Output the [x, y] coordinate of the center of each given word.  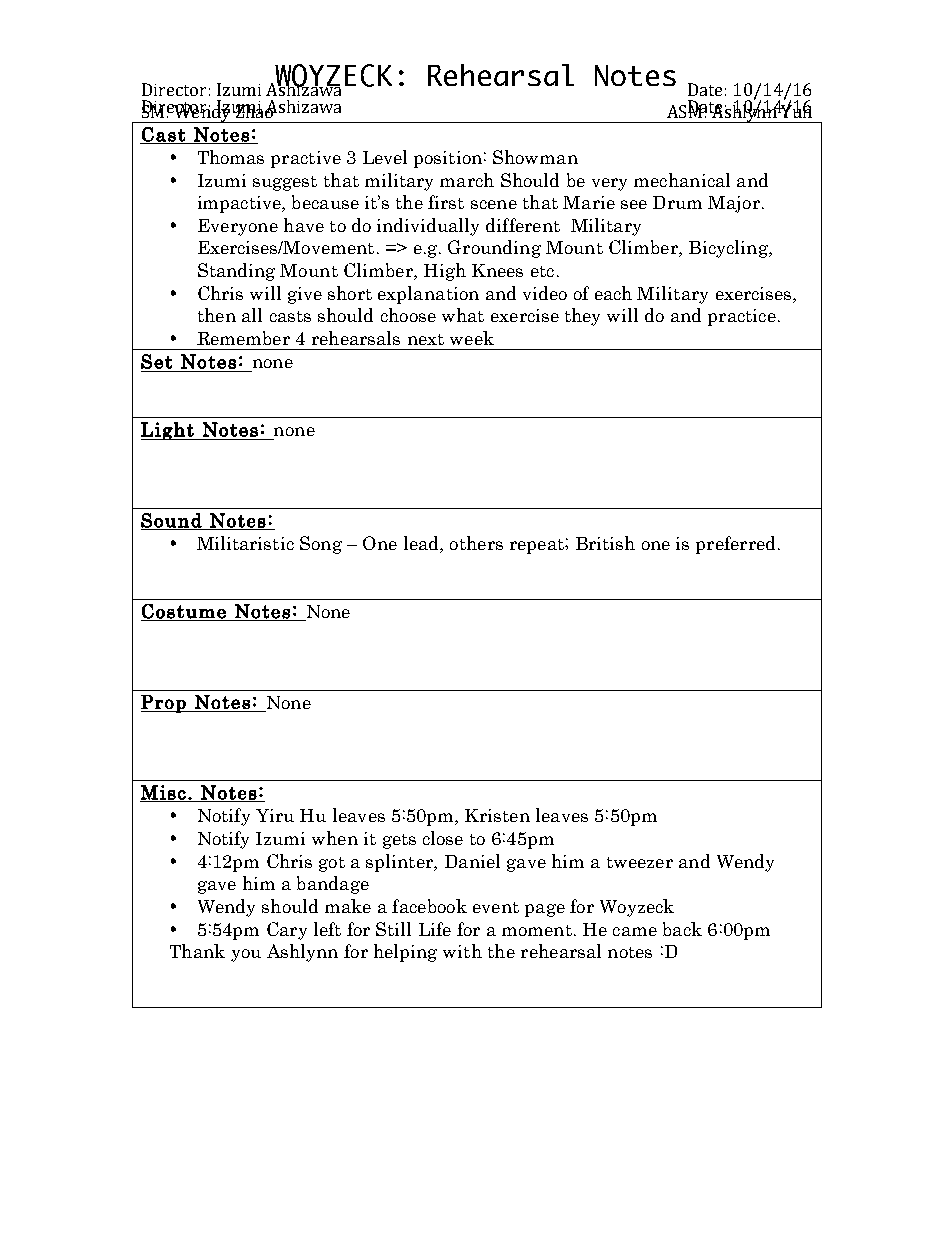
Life [435, 929]
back [682, 929]
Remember [243, 338]
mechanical [682, 180]
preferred [735, 545]
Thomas [231, 157]
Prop [164, 704]
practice [742, 317]
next [426, 339]
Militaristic [245, 543]
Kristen [497, 815]
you [246, 955]
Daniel [472, 861]
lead [422, 544]
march [467, 180]
